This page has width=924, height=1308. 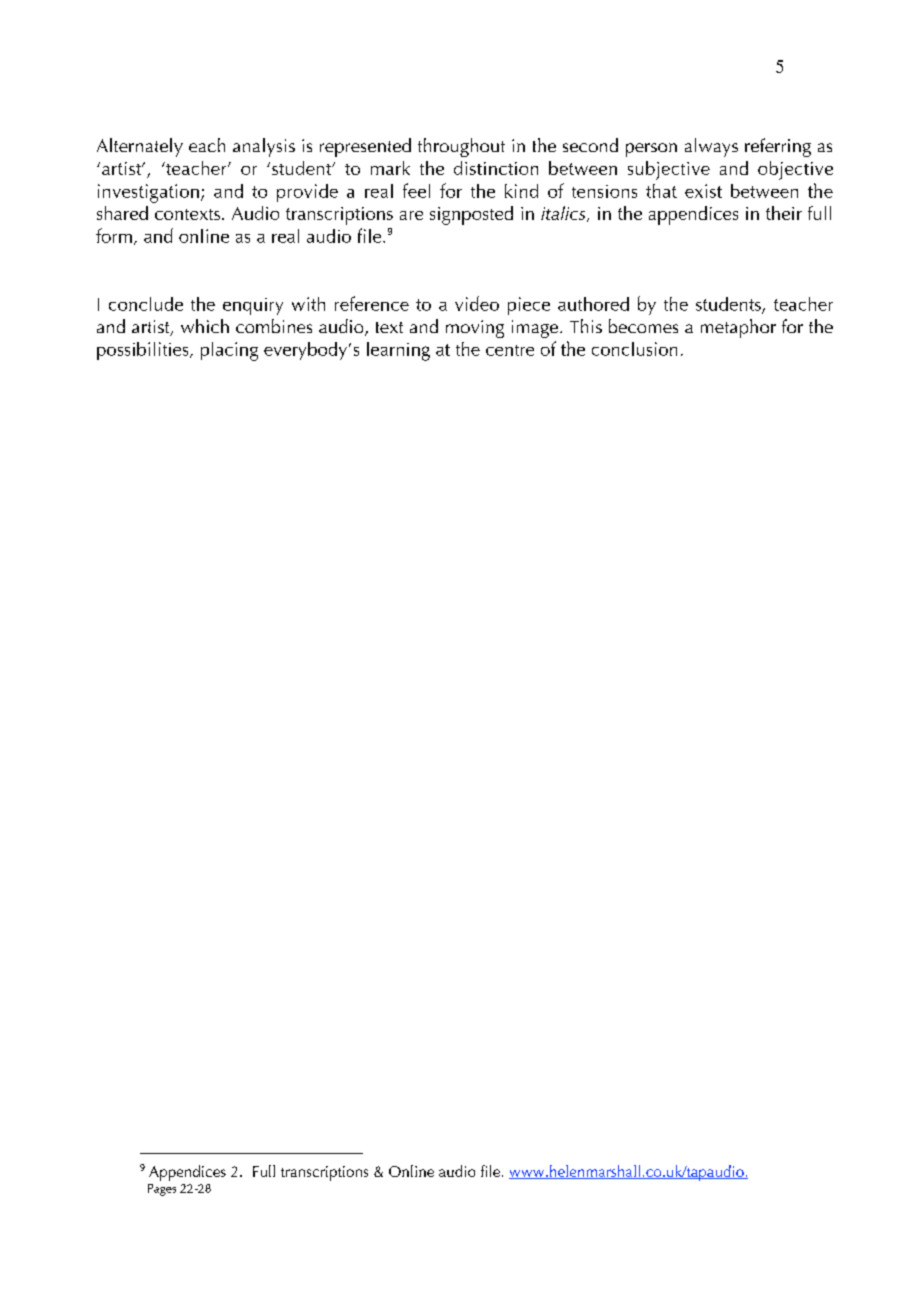 I want to click on learning, so click(x=398, y=351).
